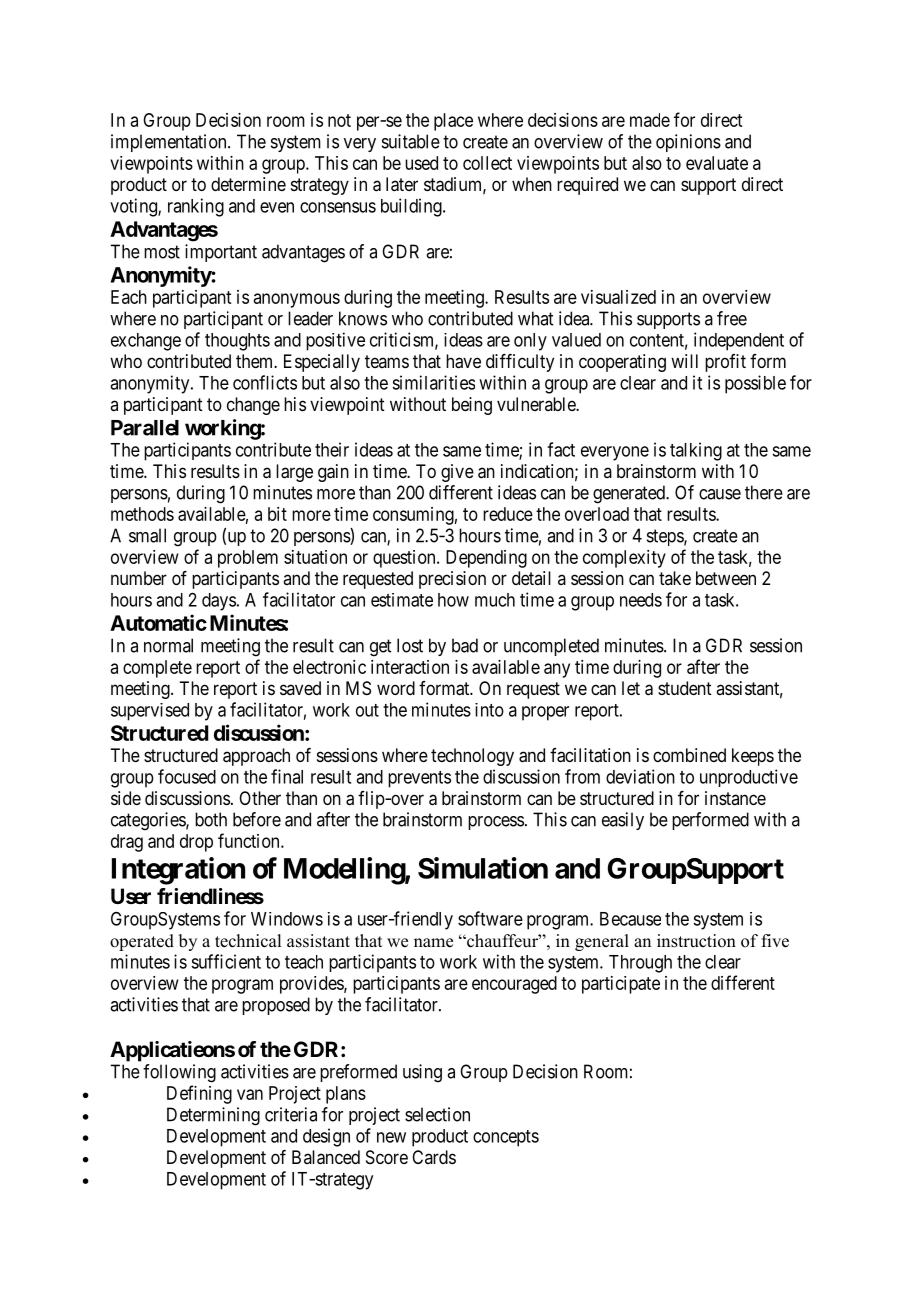 Image resolution: width=924 pixels, height=1308 pixels. I want to click on implementation, so click(170, 143).
